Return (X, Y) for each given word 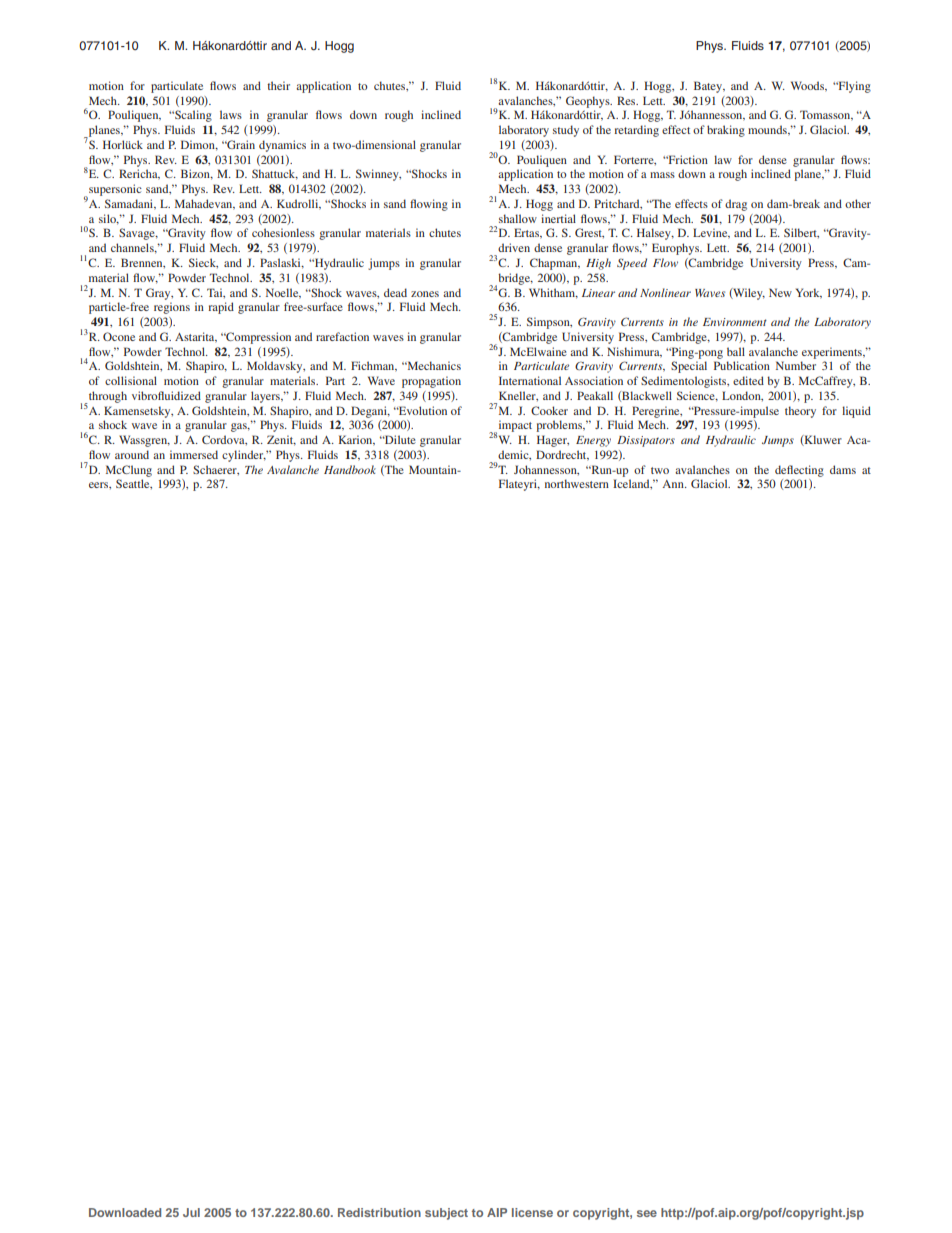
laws (231, 114)
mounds (768, 130)
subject (446, 1214)
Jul (191, 1212)
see (647, 1213)
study (566, 131)
